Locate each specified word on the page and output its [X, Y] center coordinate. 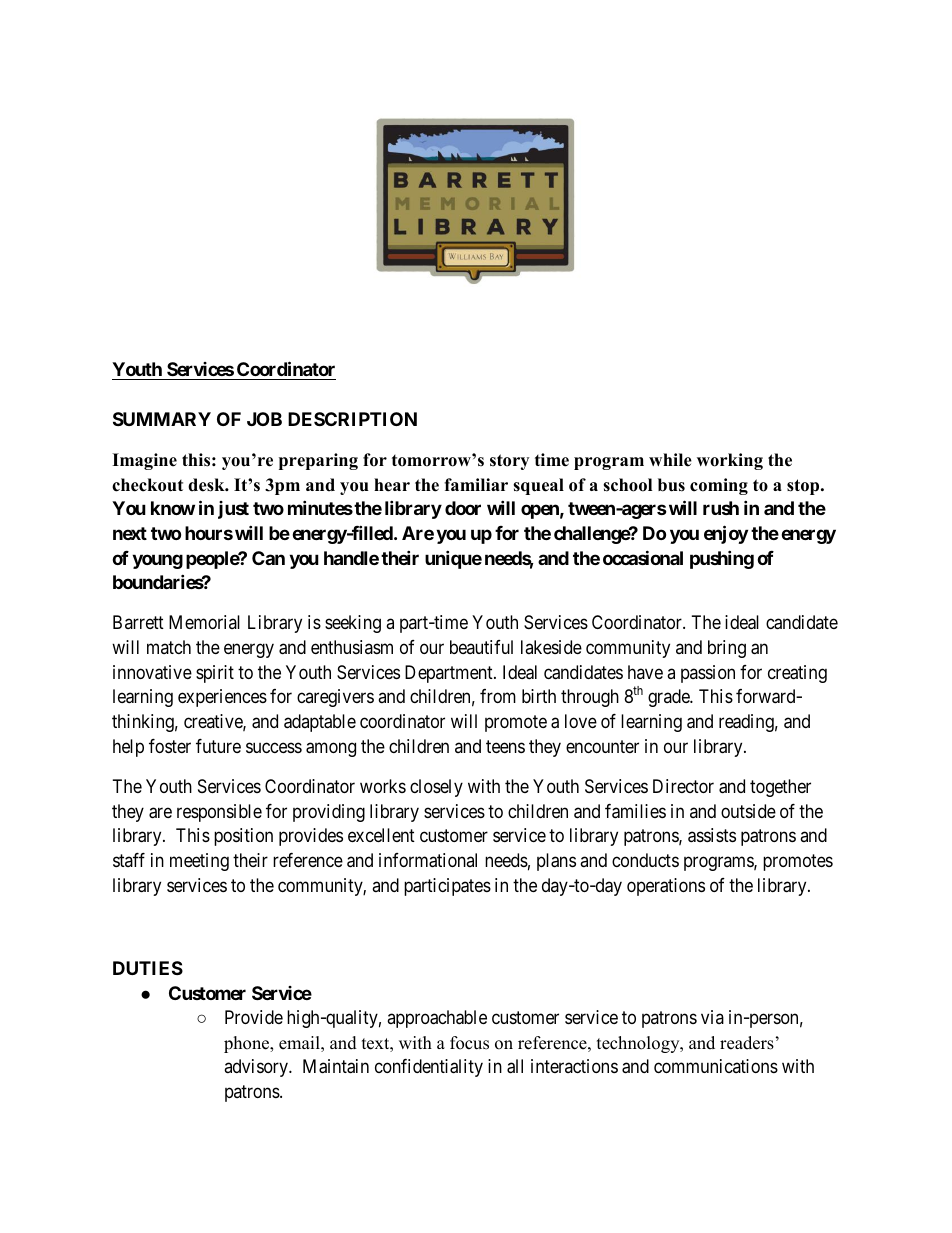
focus [469, 1043]
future [218, 746]
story [509, 462]
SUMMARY [162, 419]
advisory [257, 1068]
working [730, 461]
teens [505, 746]
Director [683, 786]
